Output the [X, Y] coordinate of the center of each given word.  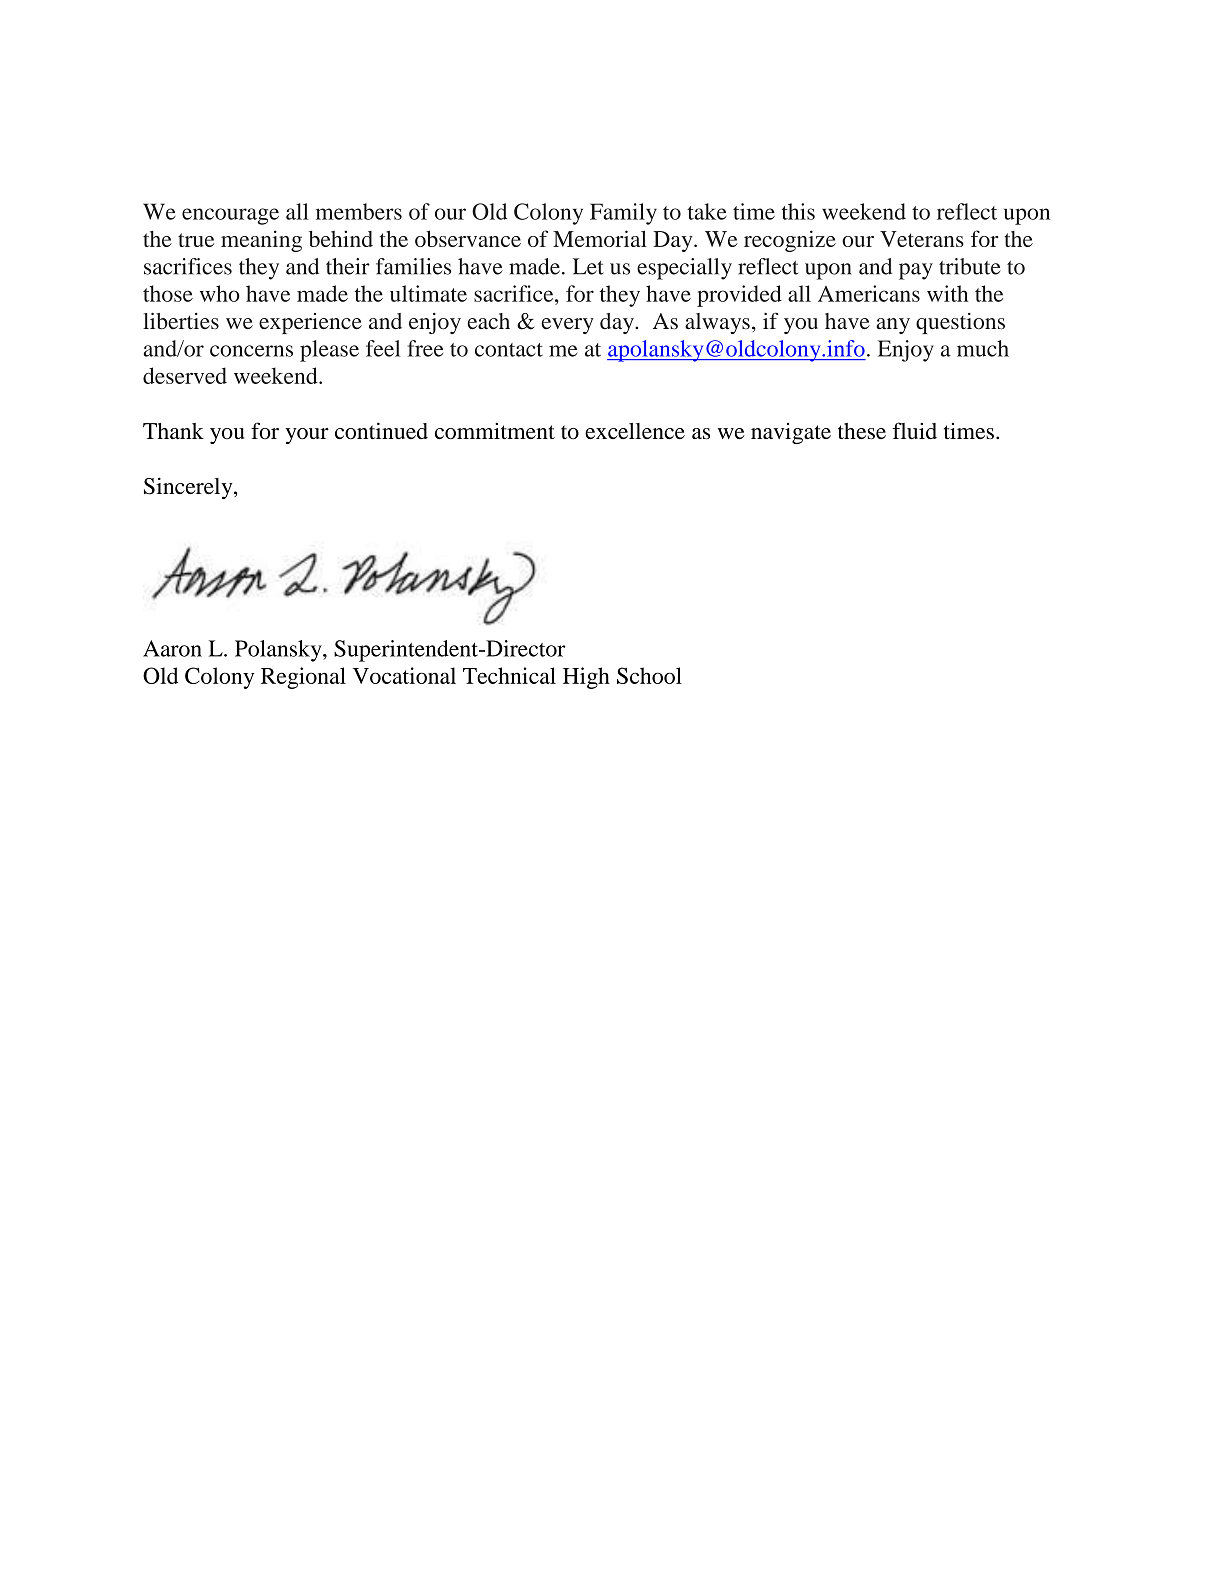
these [862, 431]
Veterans [922, 239]
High [586, 678]
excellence [635, 431]
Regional [303, 678]
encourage [230, 216]
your [307, 436]
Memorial [600, 238]
